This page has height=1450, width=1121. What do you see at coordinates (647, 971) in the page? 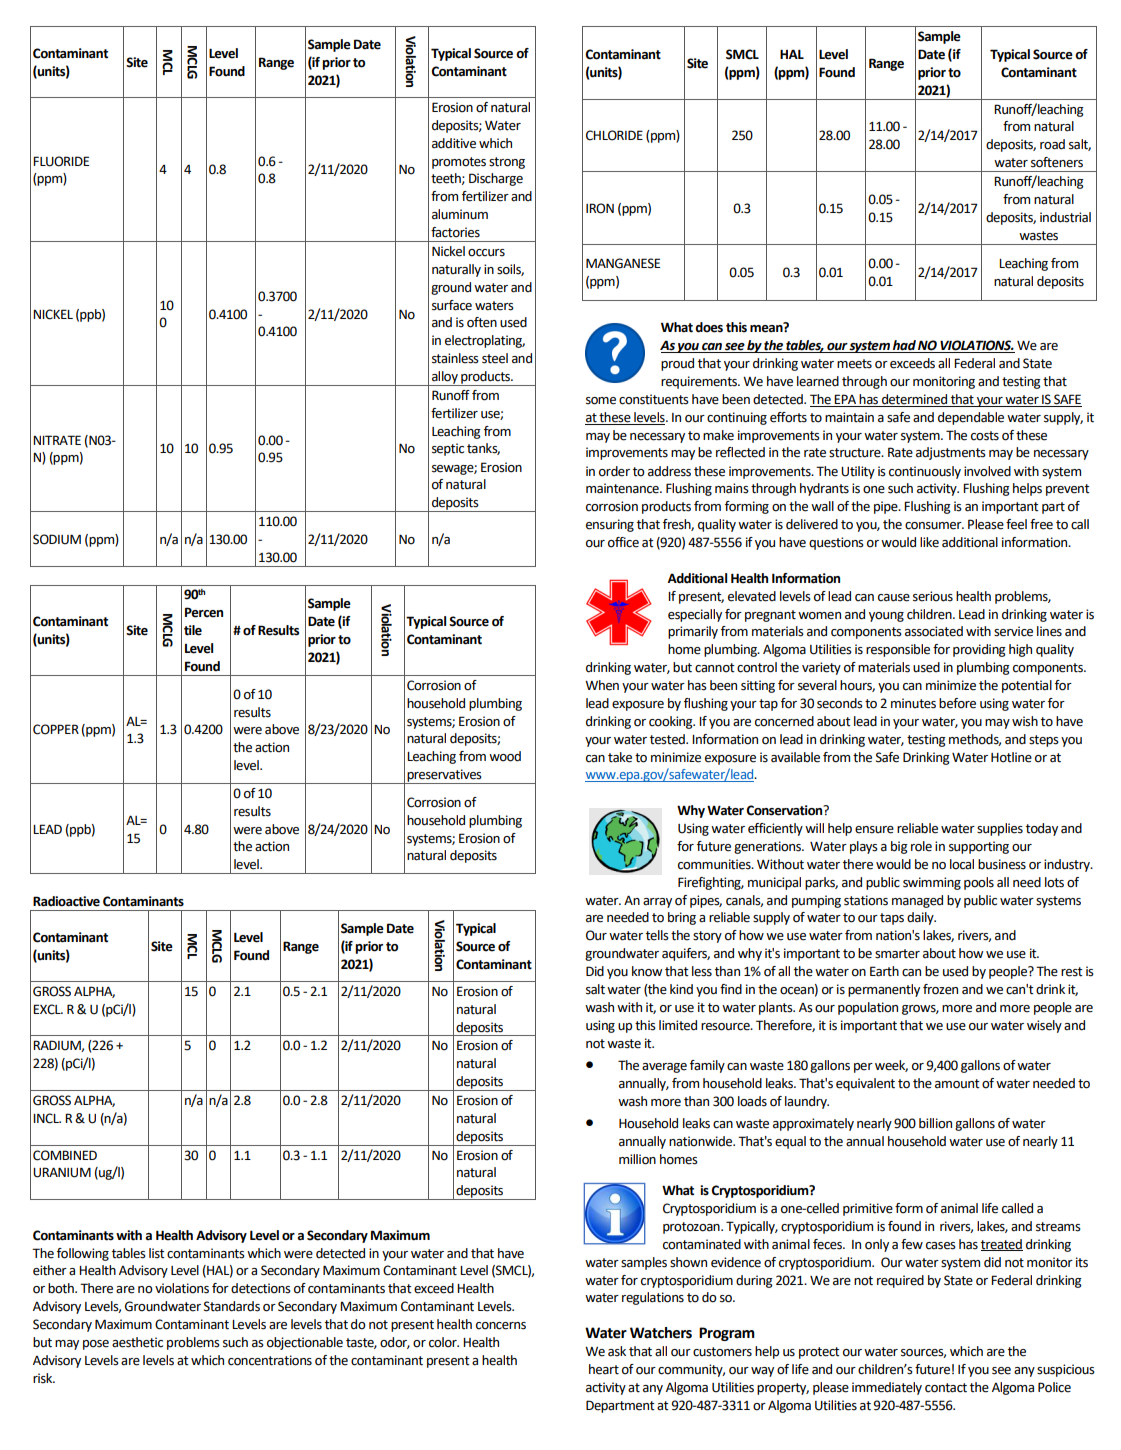
I see `know` at bounding box center [647, 971].
